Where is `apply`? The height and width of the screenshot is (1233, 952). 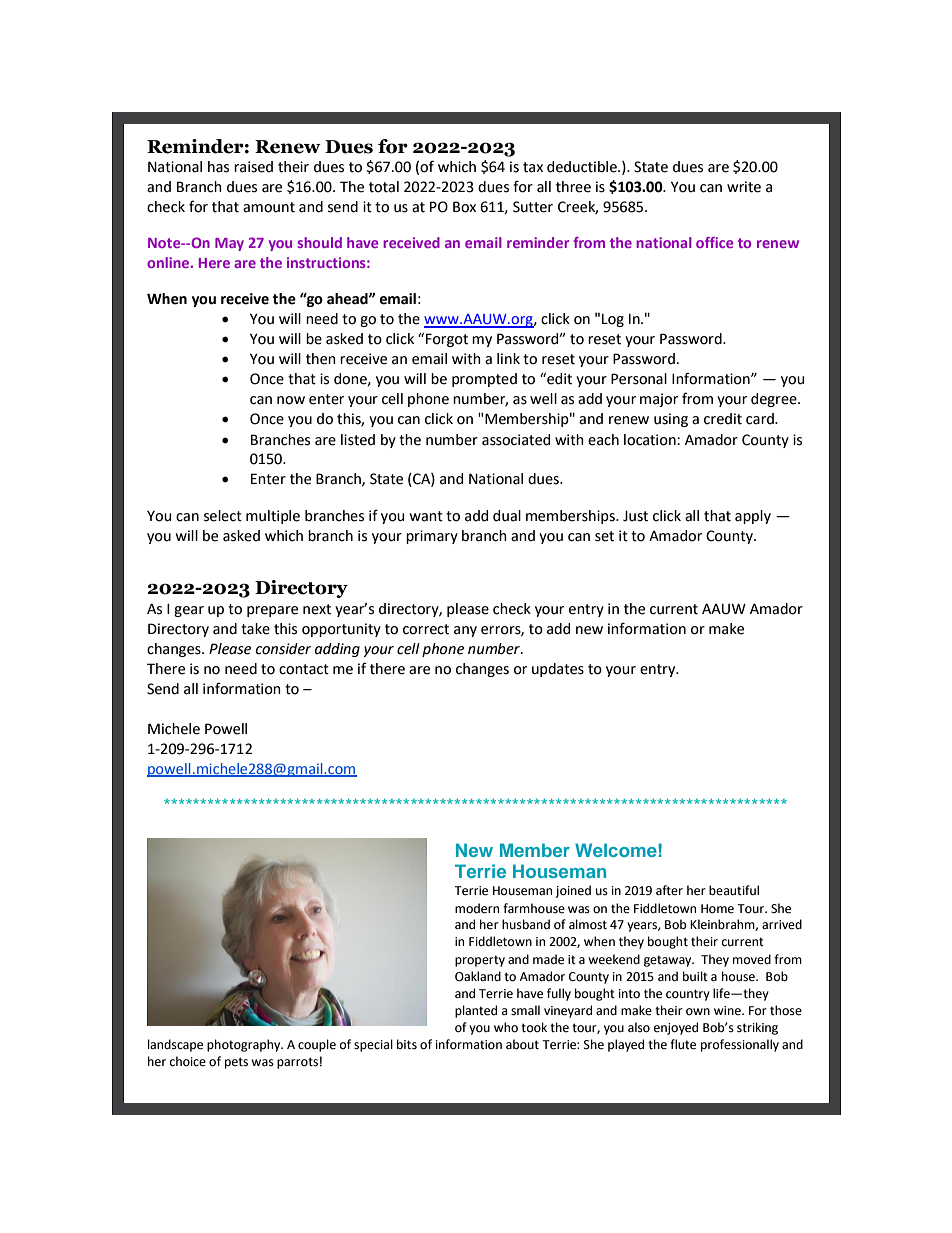 apply is located at coordinates (753, 517).
